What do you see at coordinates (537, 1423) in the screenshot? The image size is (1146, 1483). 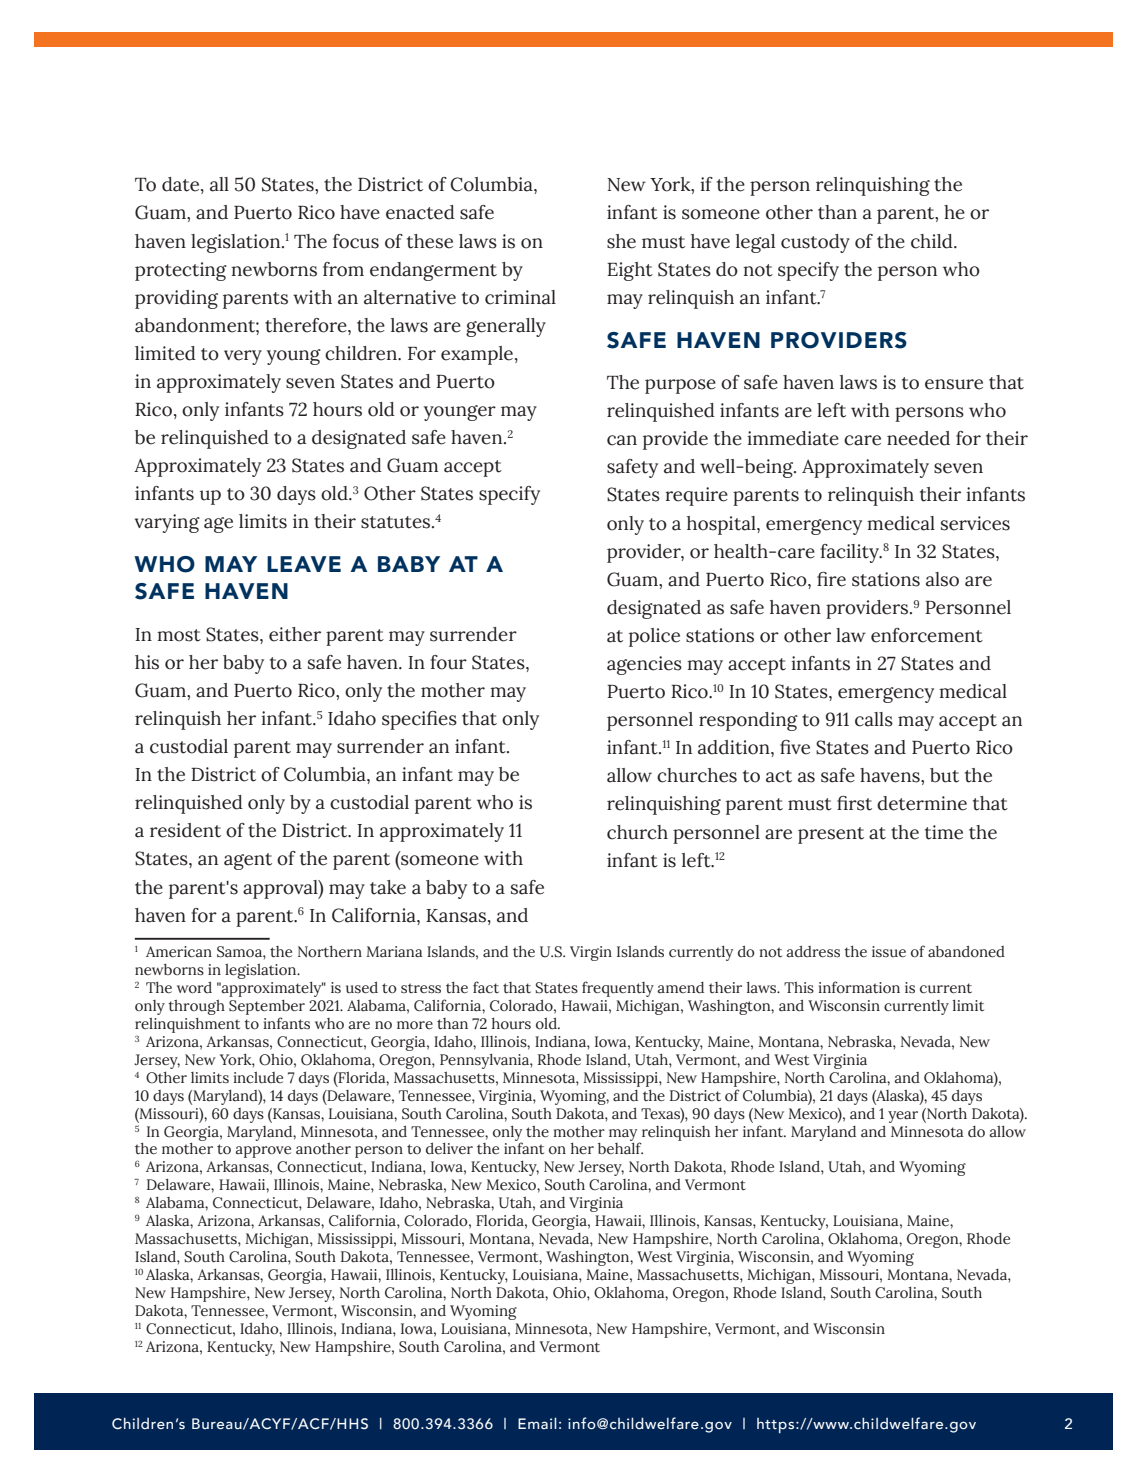 I see `Email` at bounding box center [537, 1423].
